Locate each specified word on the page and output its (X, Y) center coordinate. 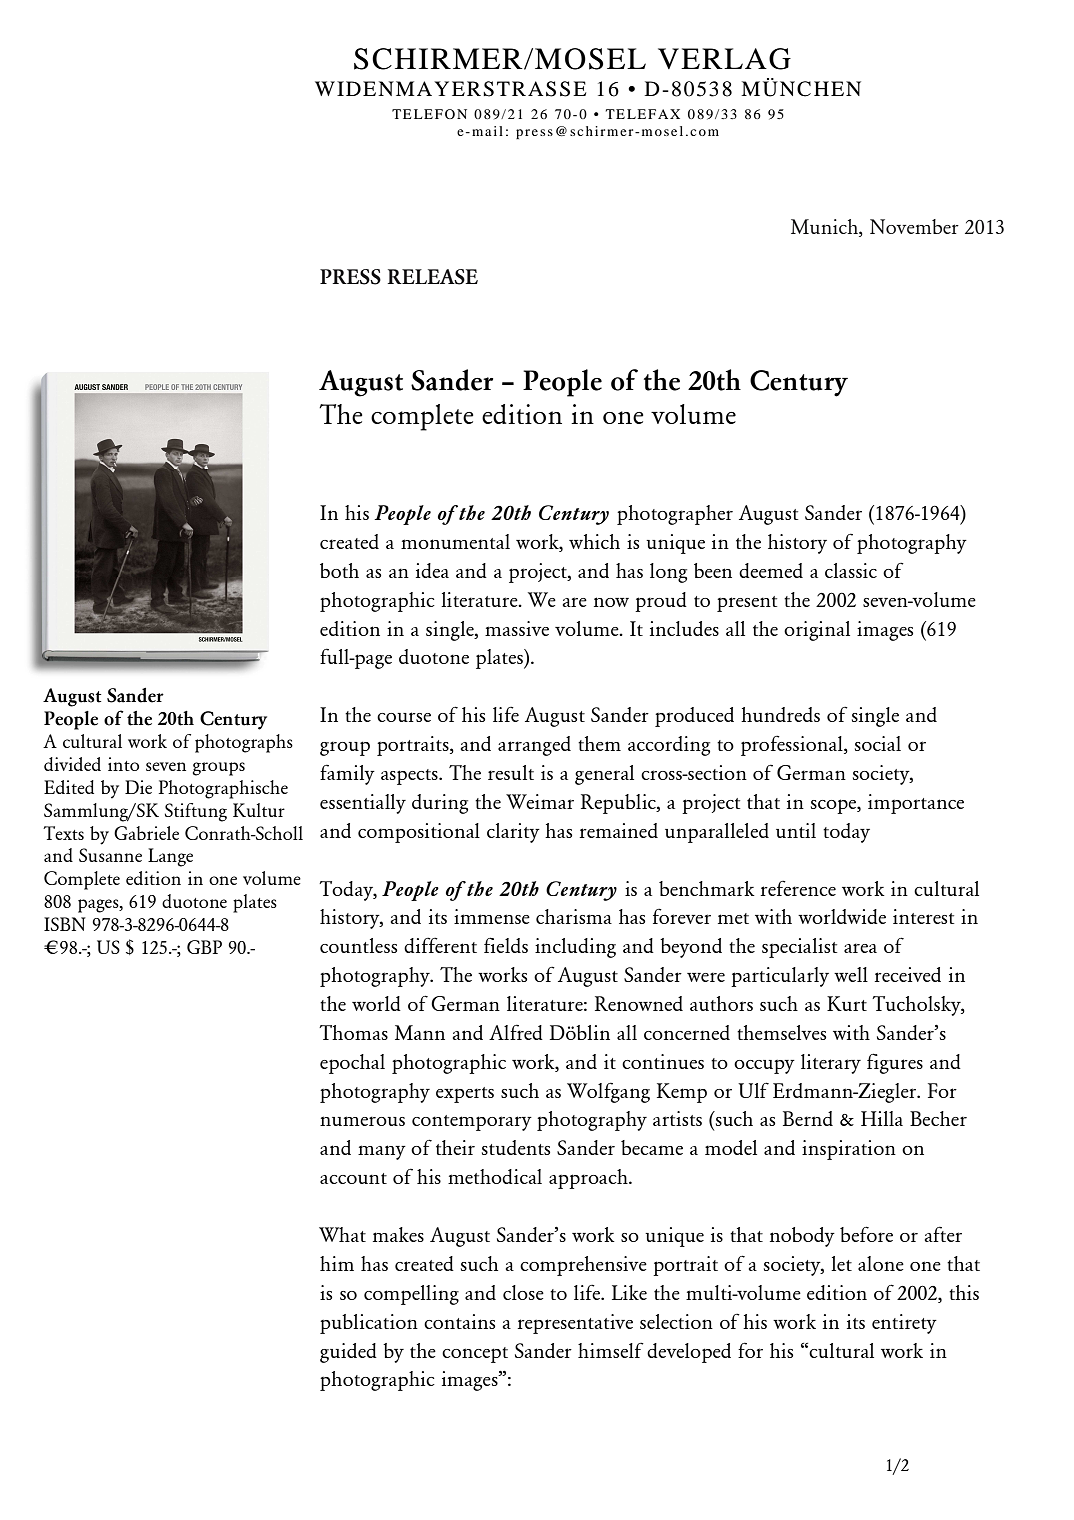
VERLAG (724, 59)
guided (348, 1353)
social (878, 743)
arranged (534, 746)
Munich (825, 228)
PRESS (350, 277)
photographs (244, 743)
